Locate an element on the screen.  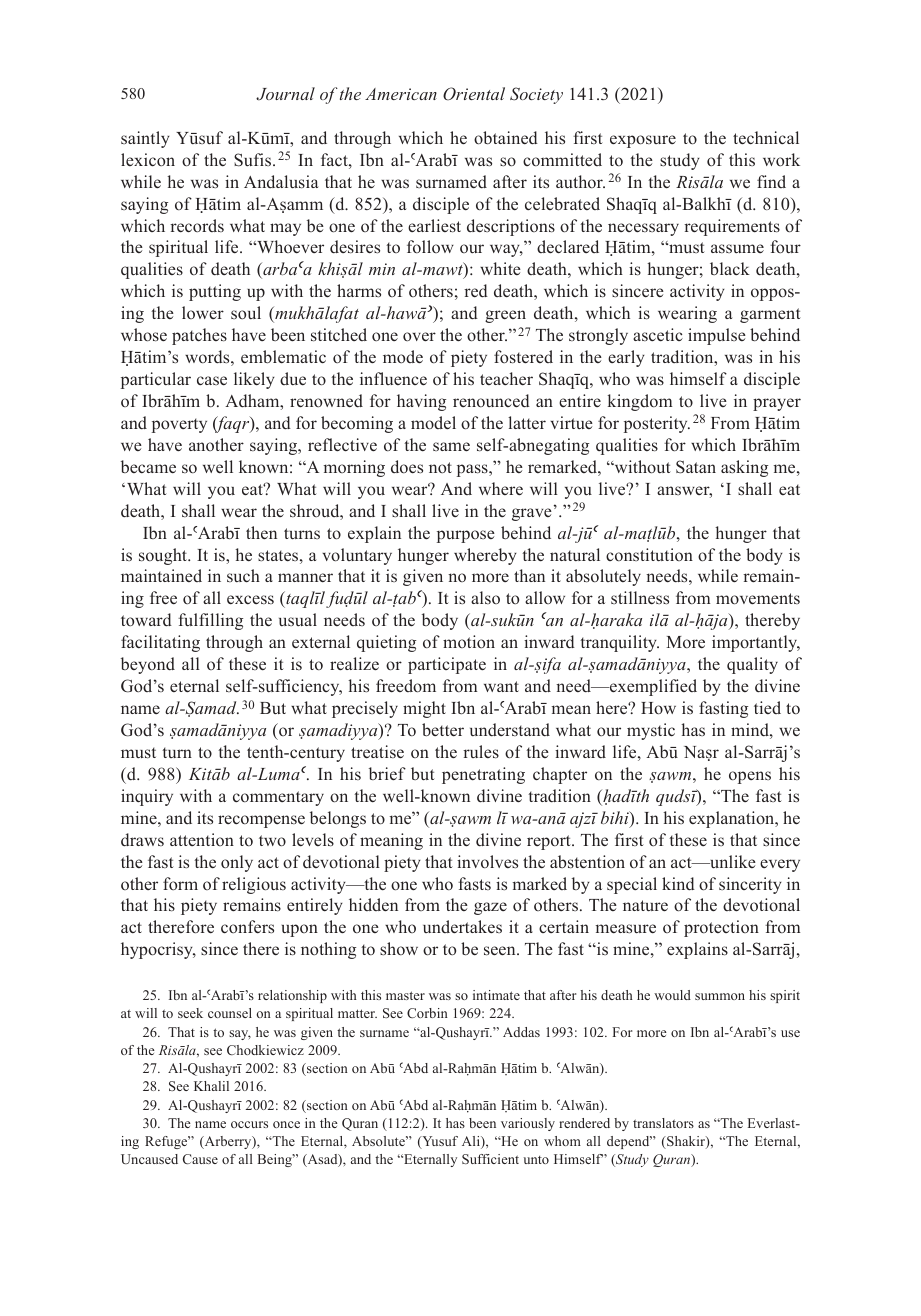
same is located at coordinates (451, 446).
